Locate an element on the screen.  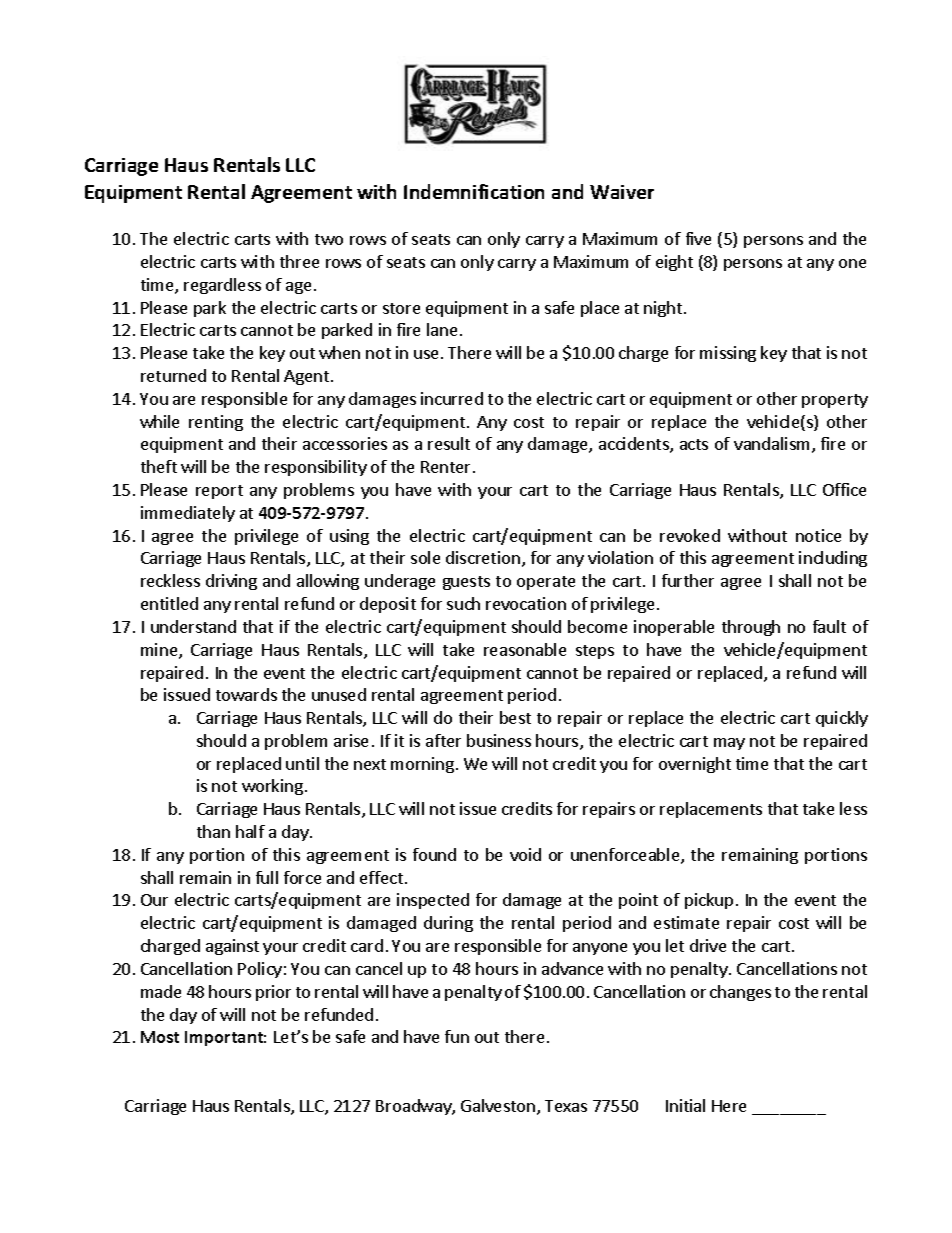
Most is located at coordinates (160, 1037).
